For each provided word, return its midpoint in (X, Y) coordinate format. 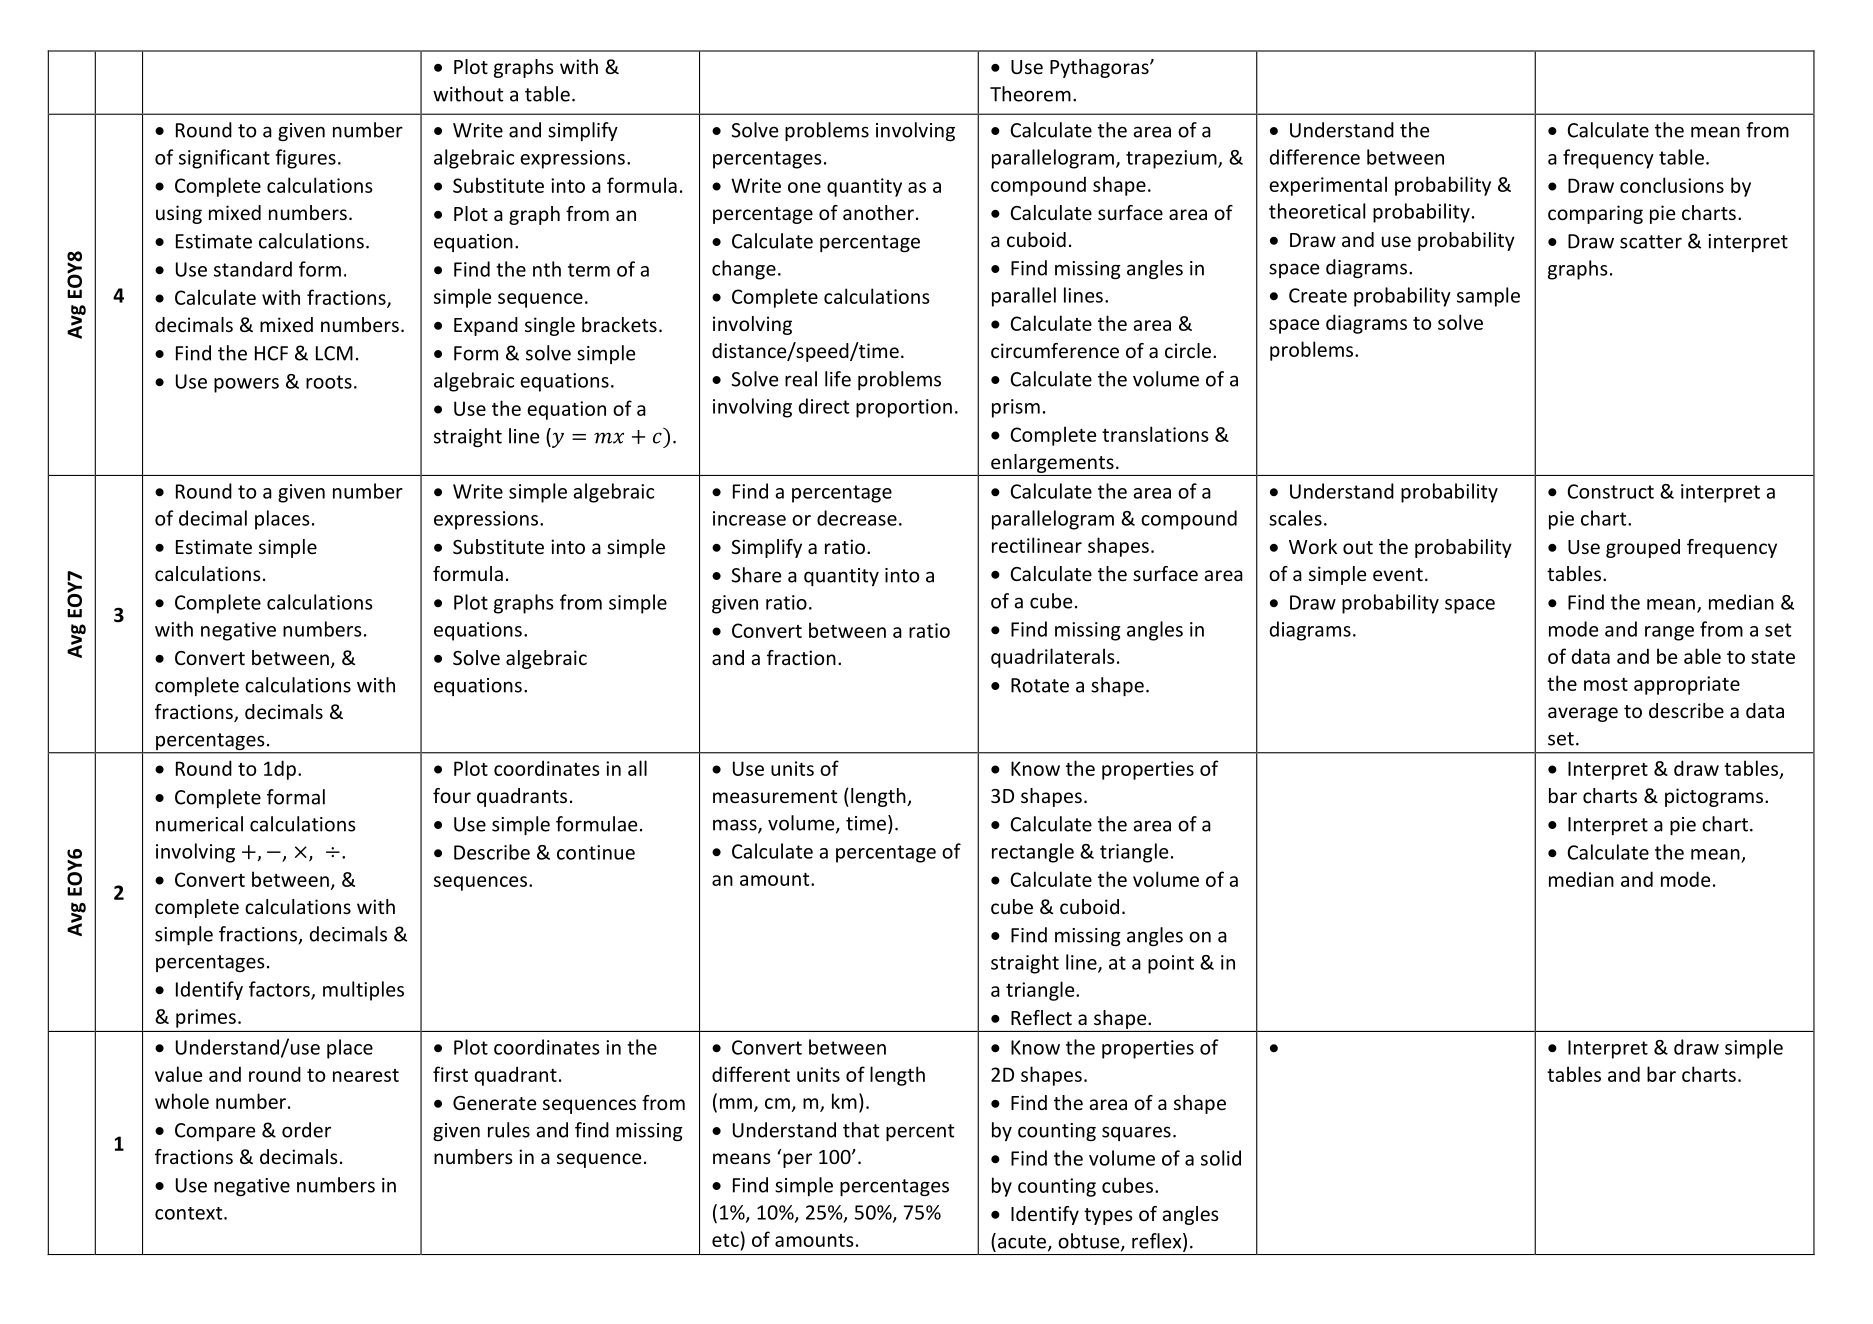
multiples (363, 991)
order (306, 1130)
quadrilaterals (1053, 658)
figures (305, 159)
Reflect (1041, 1017)
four (452, 795)
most (1606, 684)
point (1171, 964)
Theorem (1030, 94)
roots (329, 382)
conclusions (1672, 185)
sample (1488, 297)
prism (1016, 408)
